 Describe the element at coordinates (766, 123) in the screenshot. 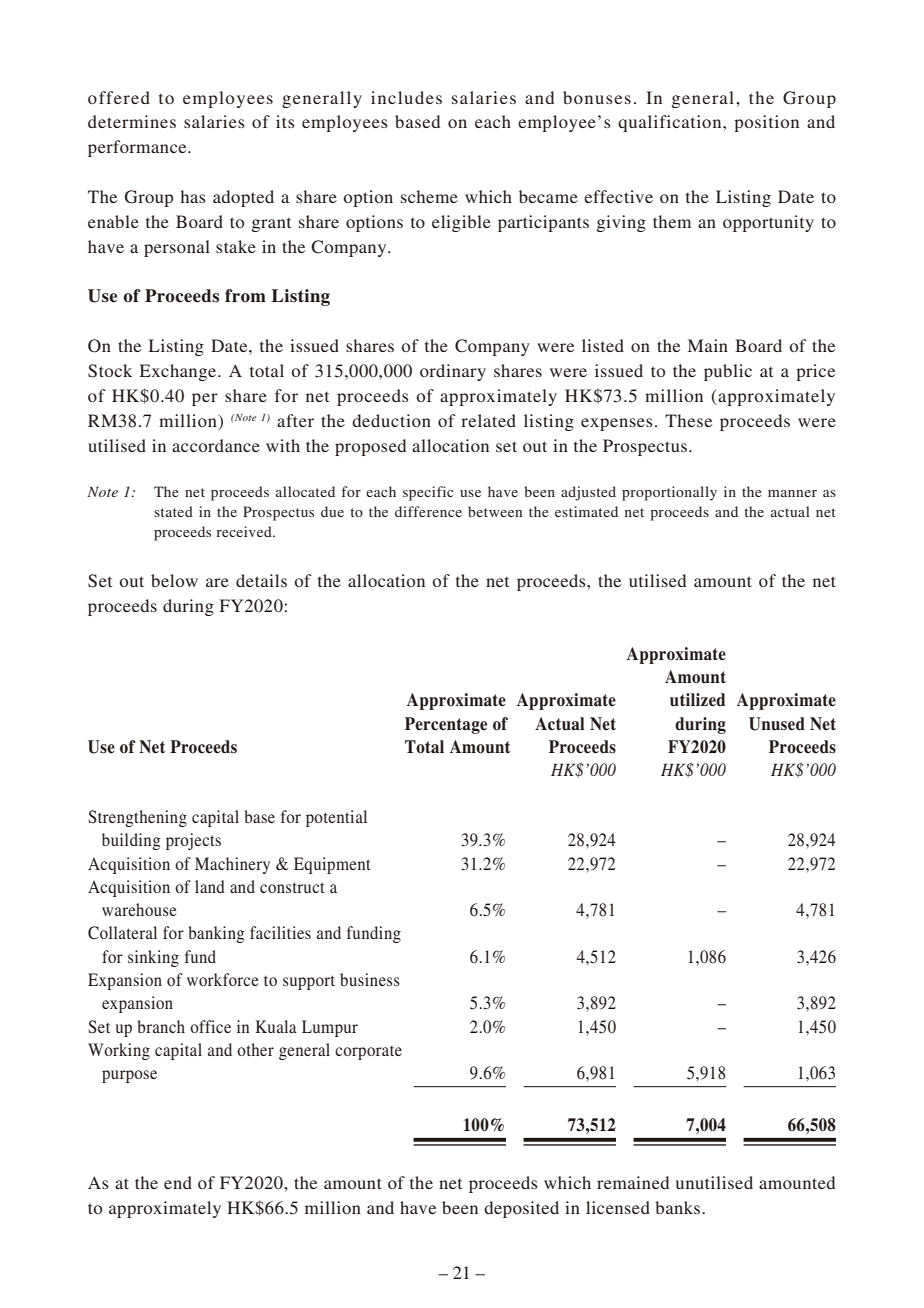

I see `position` at that location.
